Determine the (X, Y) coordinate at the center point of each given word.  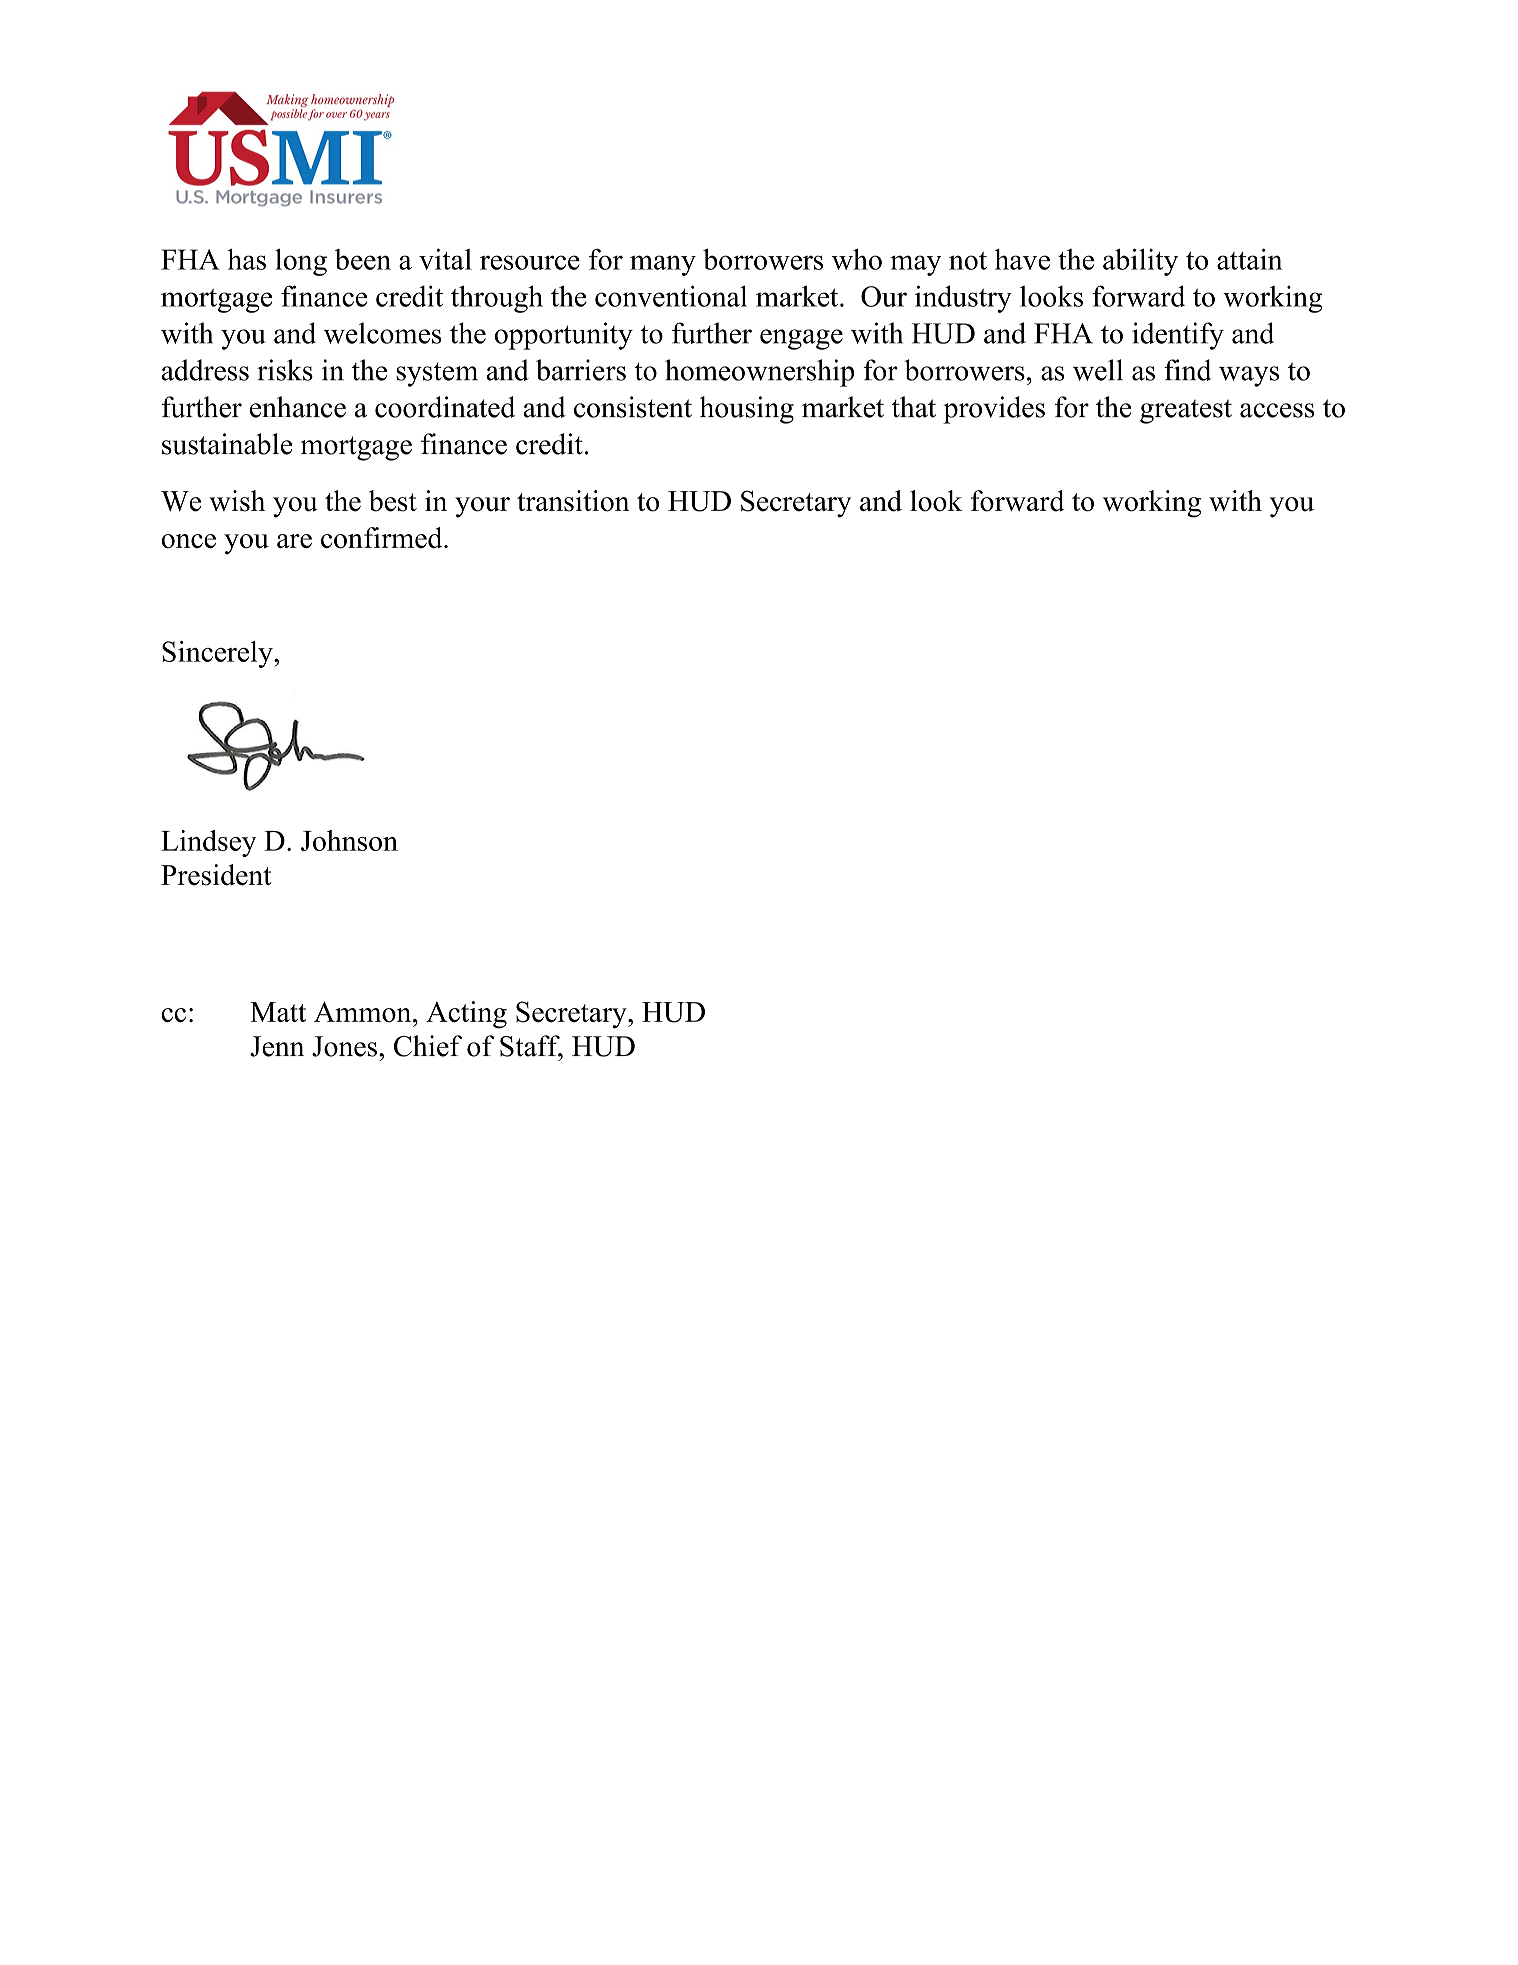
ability (1140, 262)
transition (573, 501)
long (301, 262)
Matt (278, 1012)
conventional (671, 296)
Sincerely (218, 654)
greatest (1186, 411)
